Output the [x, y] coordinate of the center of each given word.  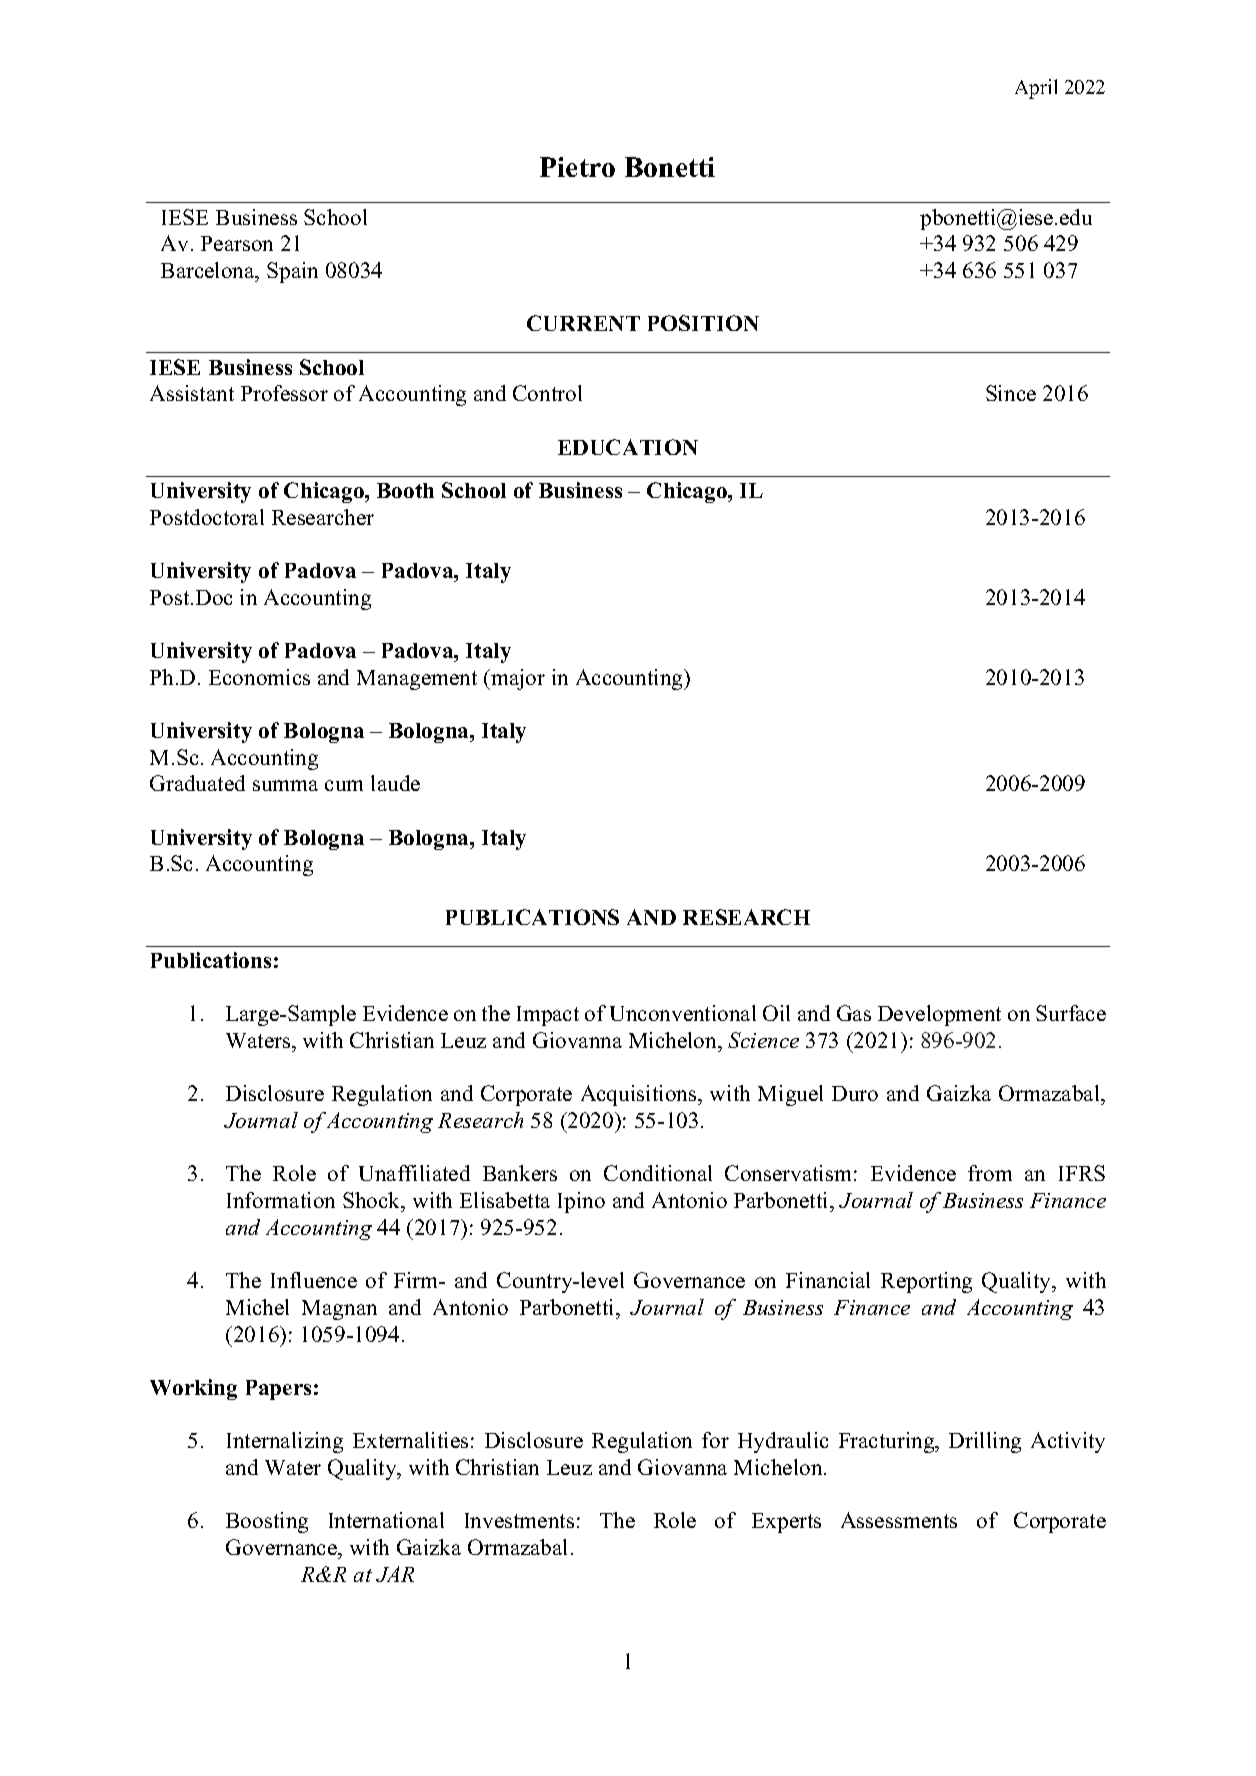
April [1036, 89]
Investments [519, 1520]
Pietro [577, 167]
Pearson [237, 243]
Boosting [267, 1522]
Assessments [899, 1520]
